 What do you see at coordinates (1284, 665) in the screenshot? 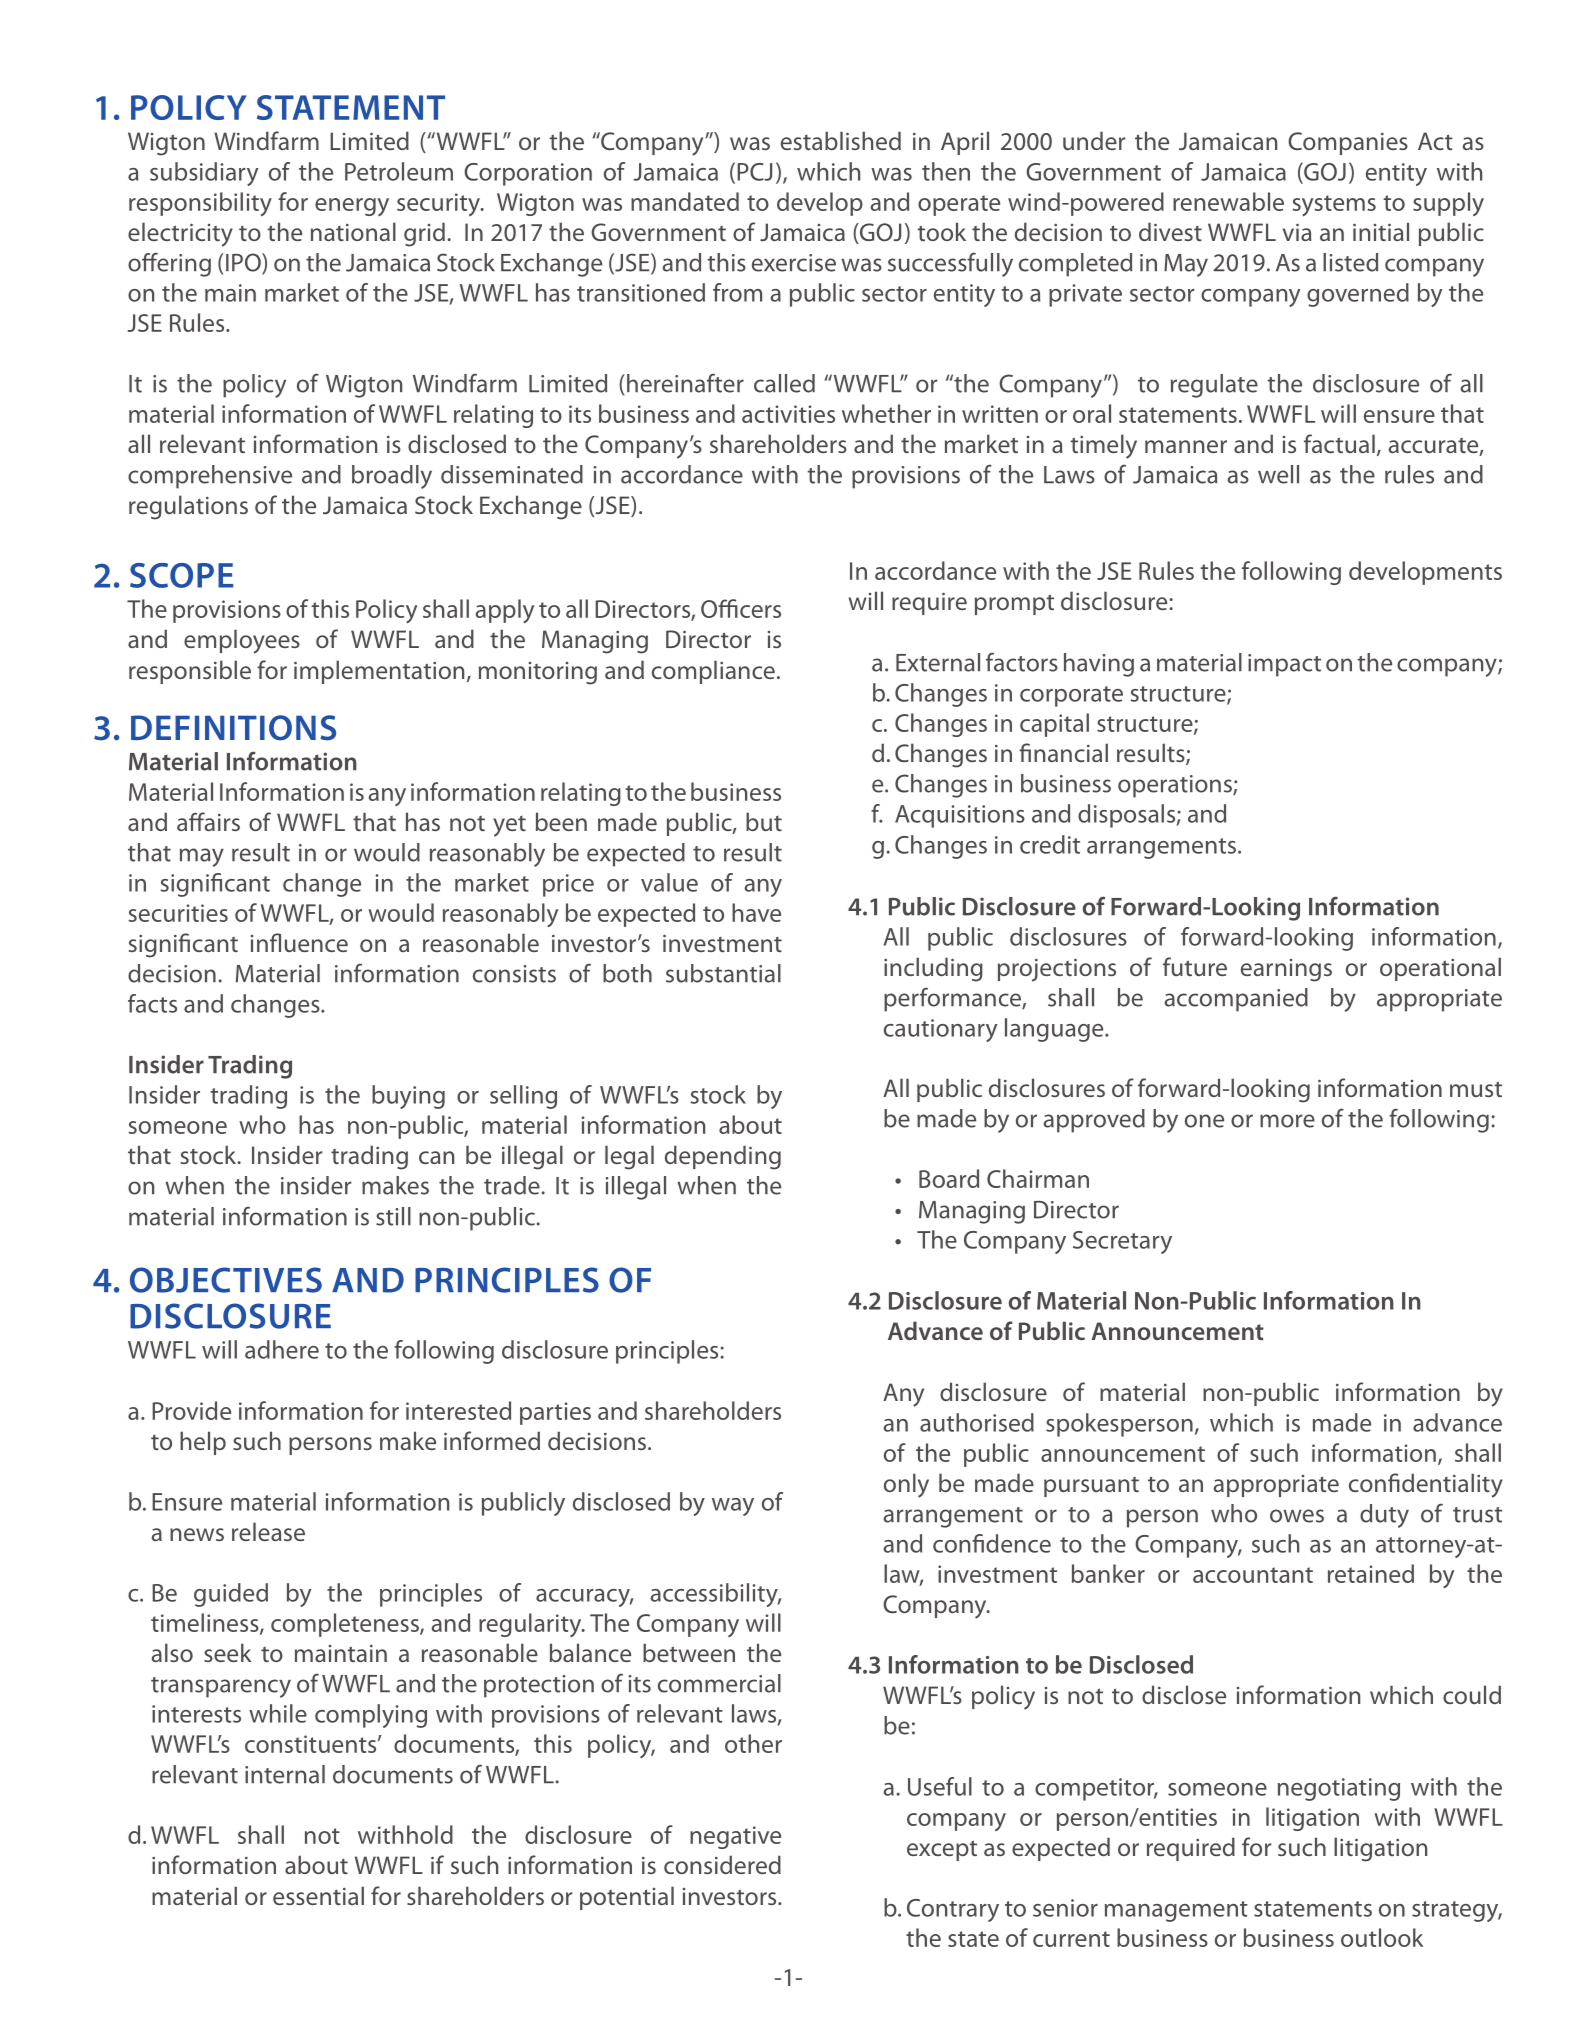
I see `impact` at bounding box center [1284, 665].
